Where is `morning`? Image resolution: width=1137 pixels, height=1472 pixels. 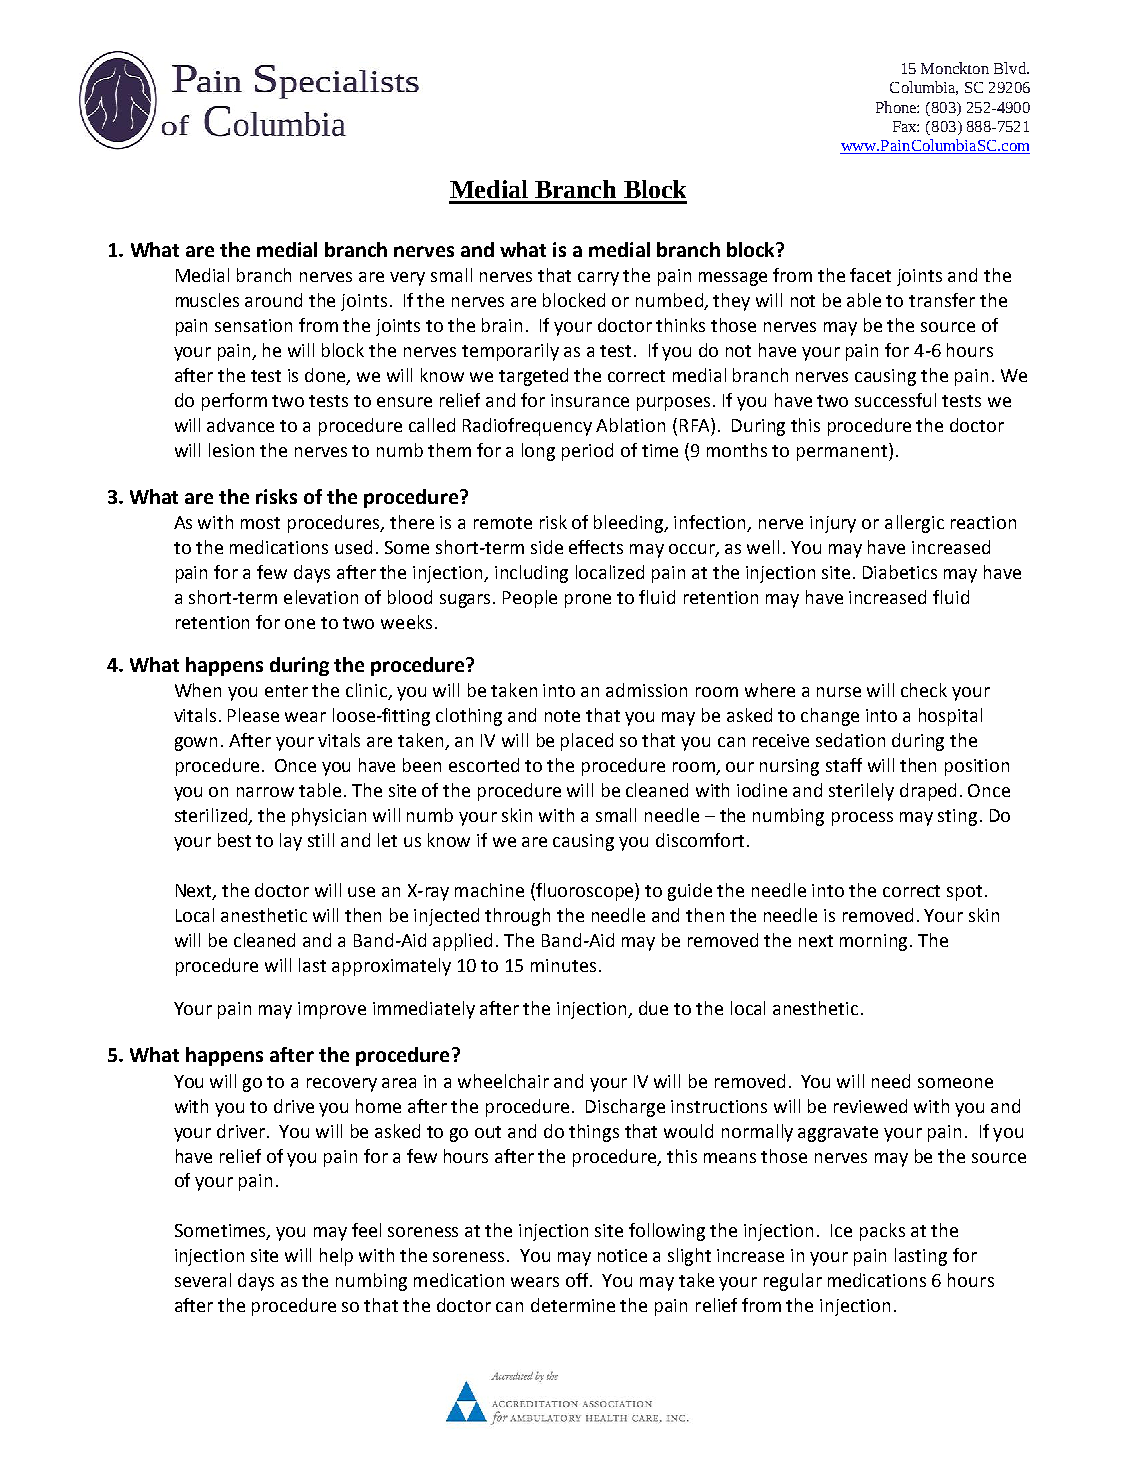 morning is located at coordinates (875, 942).
